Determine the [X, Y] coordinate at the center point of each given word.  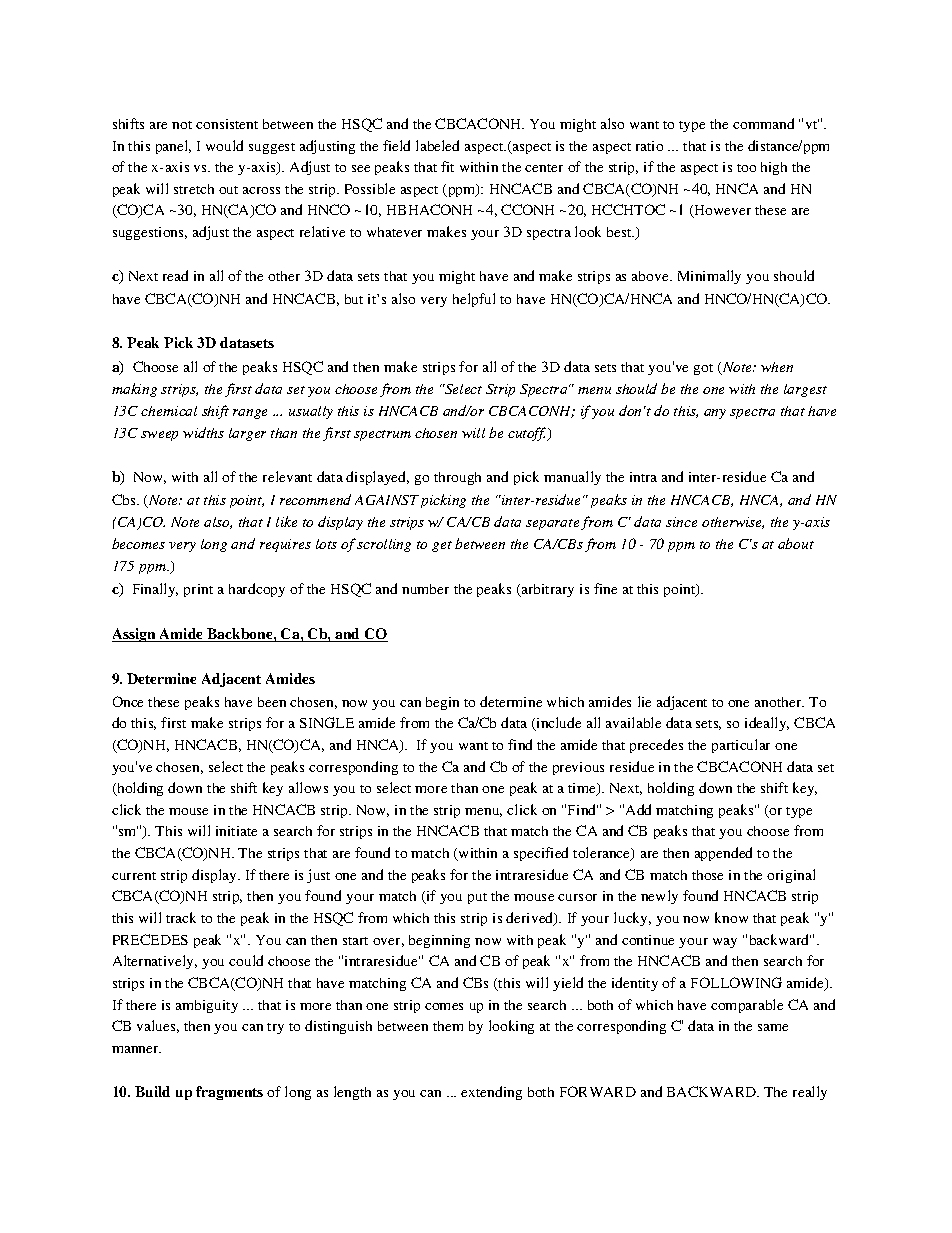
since [681, 522]
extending [491, 1093]
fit [447, 166]
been [272, 702]
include [557, 724]
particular [741, 746]
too [746, 168]
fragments [229, 1093]
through [457, 478]
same [773, 1027]
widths [203, 432]
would [224, 145]
